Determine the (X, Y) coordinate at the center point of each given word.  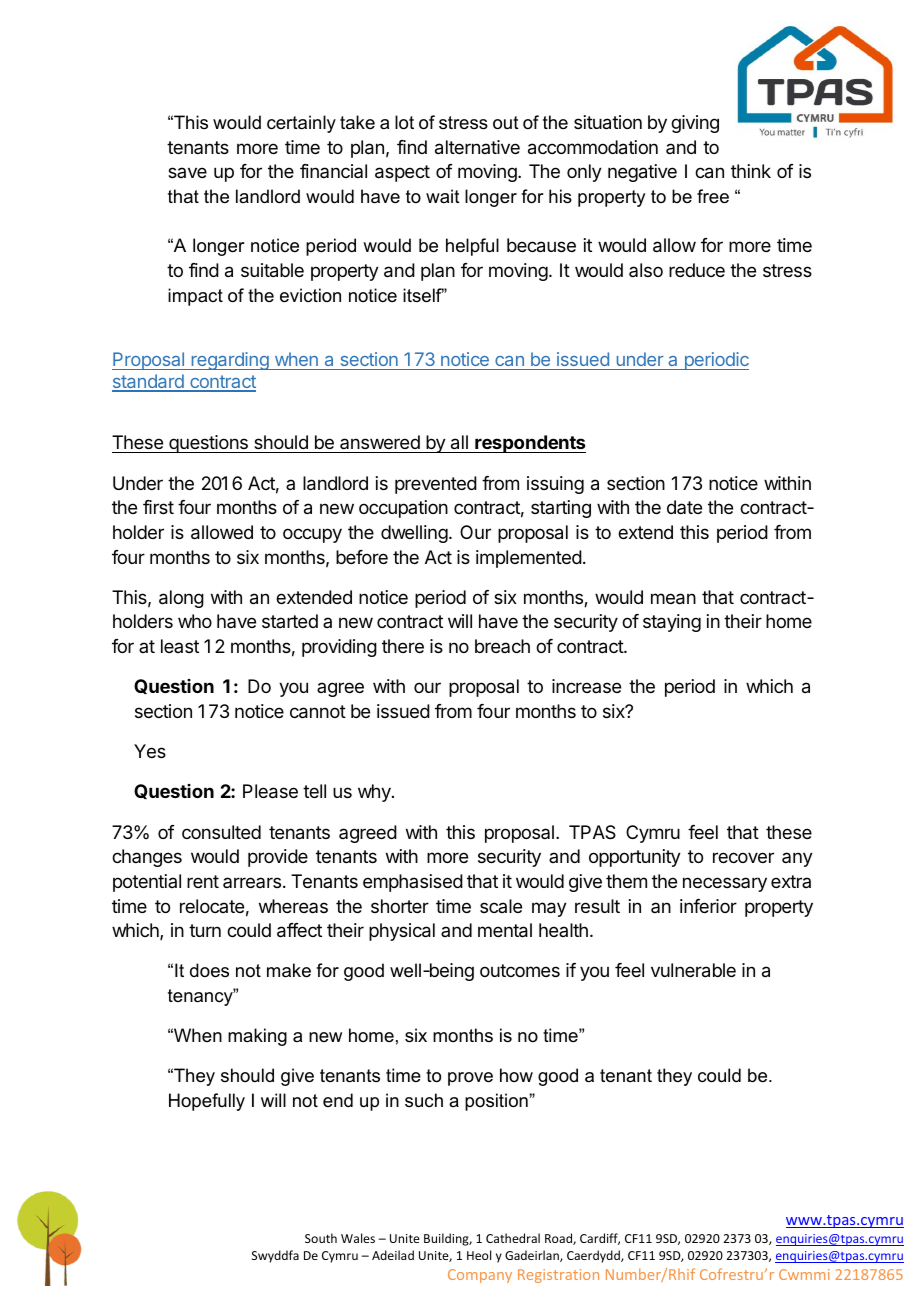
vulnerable (693, 970)
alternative (477, 147)
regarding (230, 361)
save (187, 172)
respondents (529, 444)
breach (502, 646)
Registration (558, 1276)
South (321, 1238)
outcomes (520, 970)
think (751, 171)
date (684, 507)
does (209, 970)
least (180, 646)
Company (480, 1276)
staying (672, 623)
